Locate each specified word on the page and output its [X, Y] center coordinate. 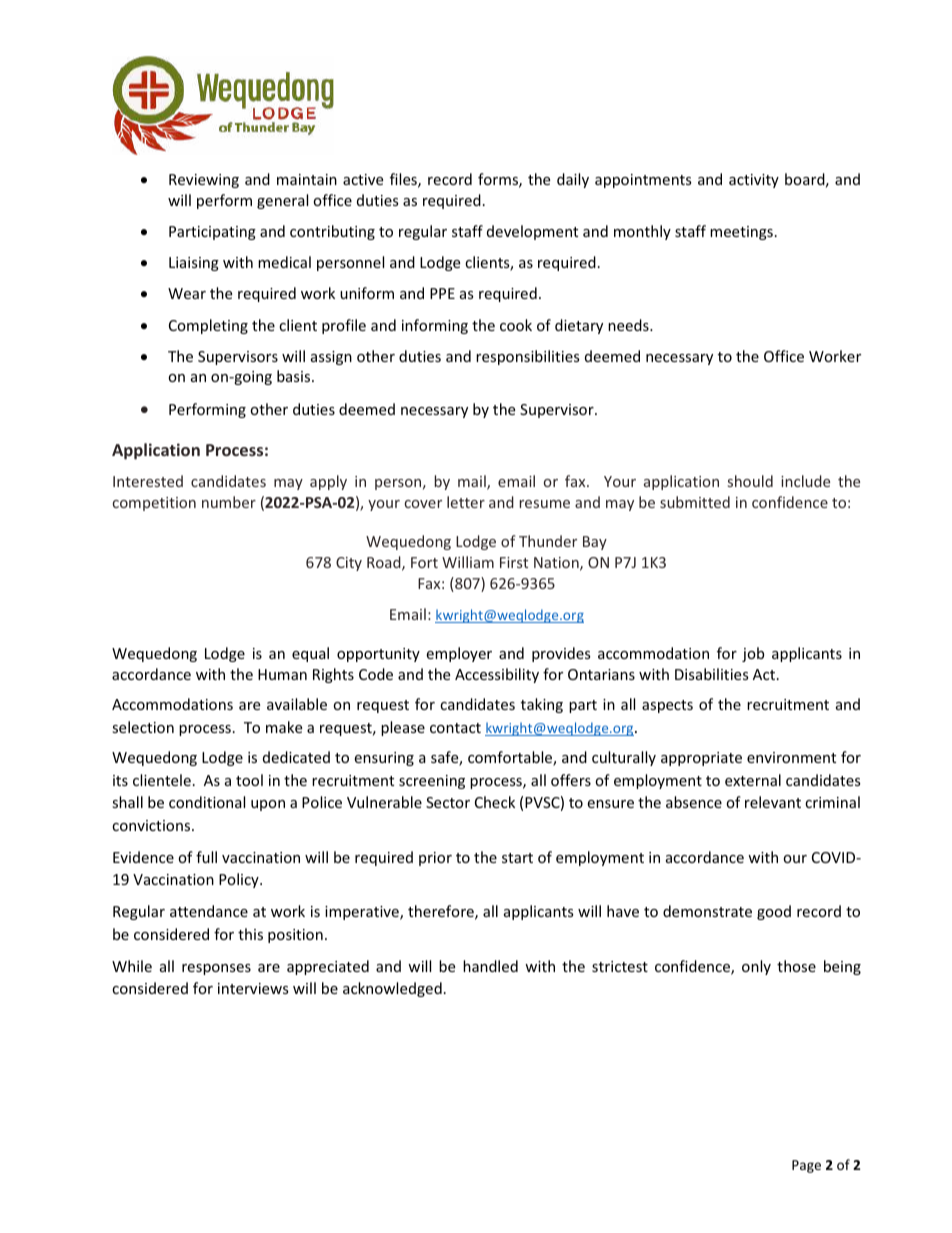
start [517, 858]
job [753, 654]
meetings [741, 233]
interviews [253, 988]
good [774, 912]
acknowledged [392, 989]
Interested [148, 481]
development [532, 232]
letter [466, 502]
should [750, 481]
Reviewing [204, 181]
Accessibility [497, 675]
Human [282, 674]
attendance [209, 911]
